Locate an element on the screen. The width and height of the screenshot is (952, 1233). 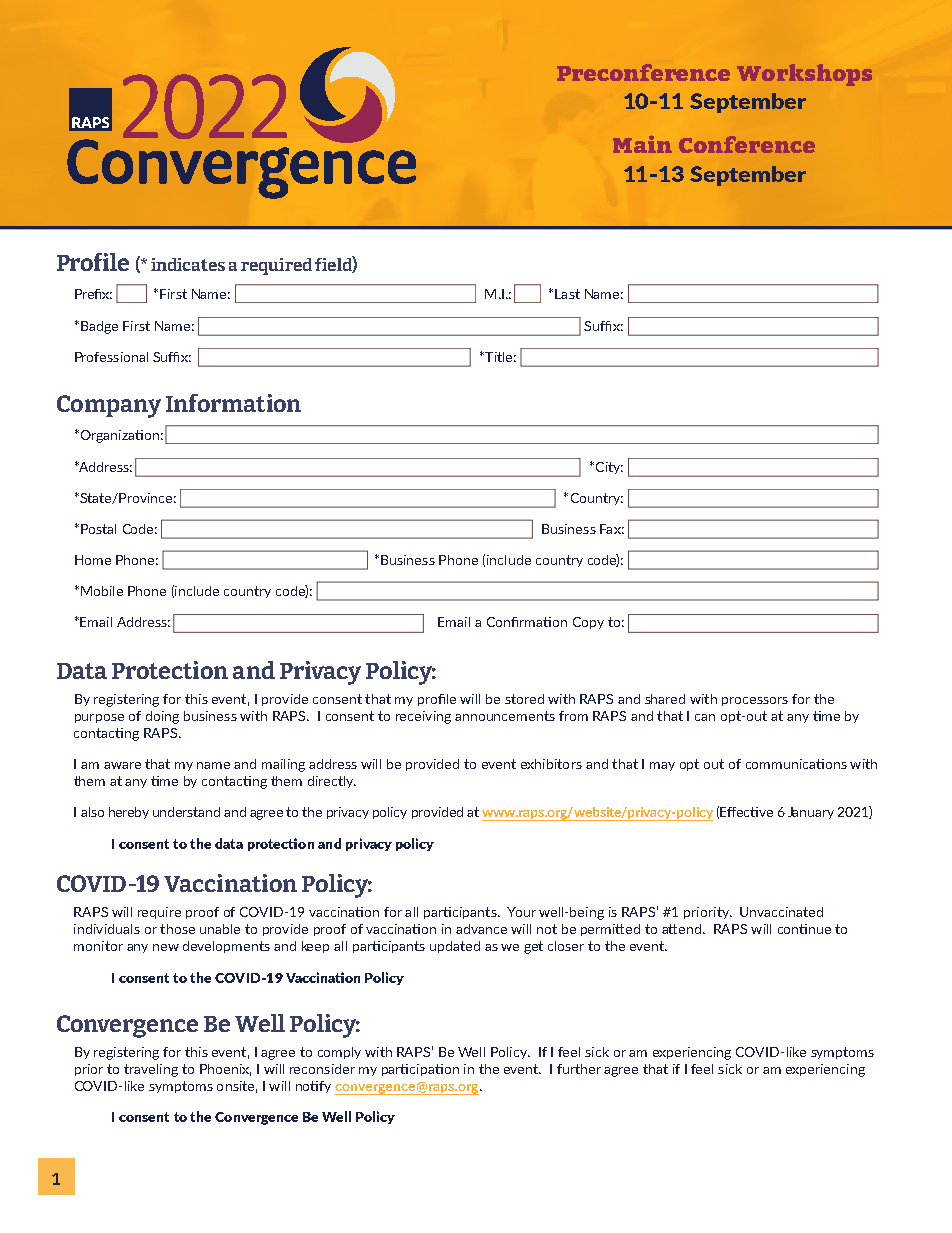
Workshops is located at coordinates (804, 75).
